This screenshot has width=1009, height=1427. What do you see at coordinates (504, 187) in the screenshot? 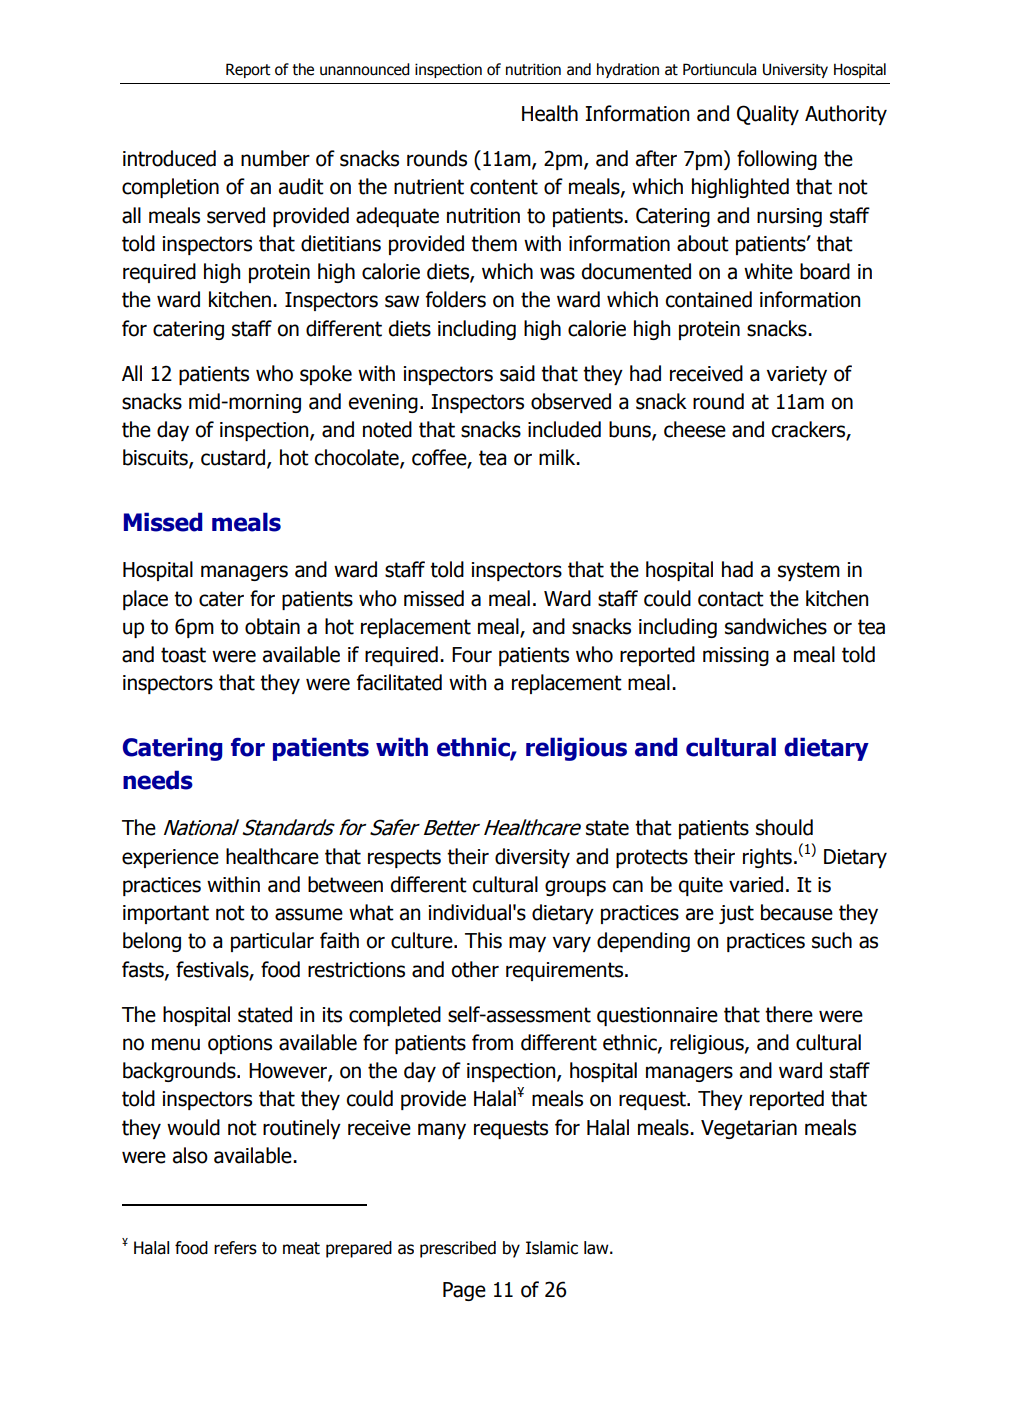
I see `content` at bounding box center [504, 187].
